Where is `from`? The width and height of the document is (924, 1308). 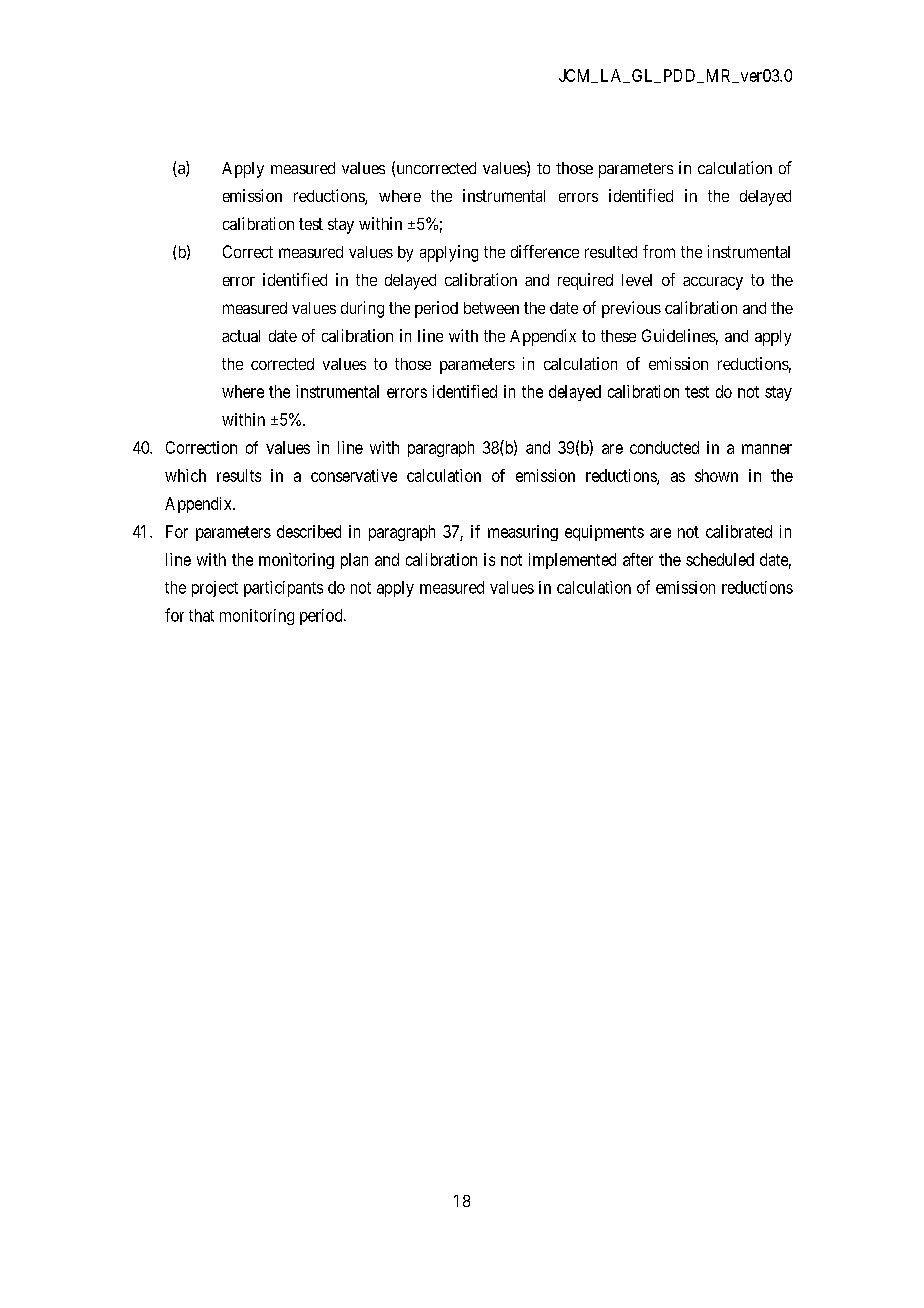 from is located at coordinates (659, 251).
